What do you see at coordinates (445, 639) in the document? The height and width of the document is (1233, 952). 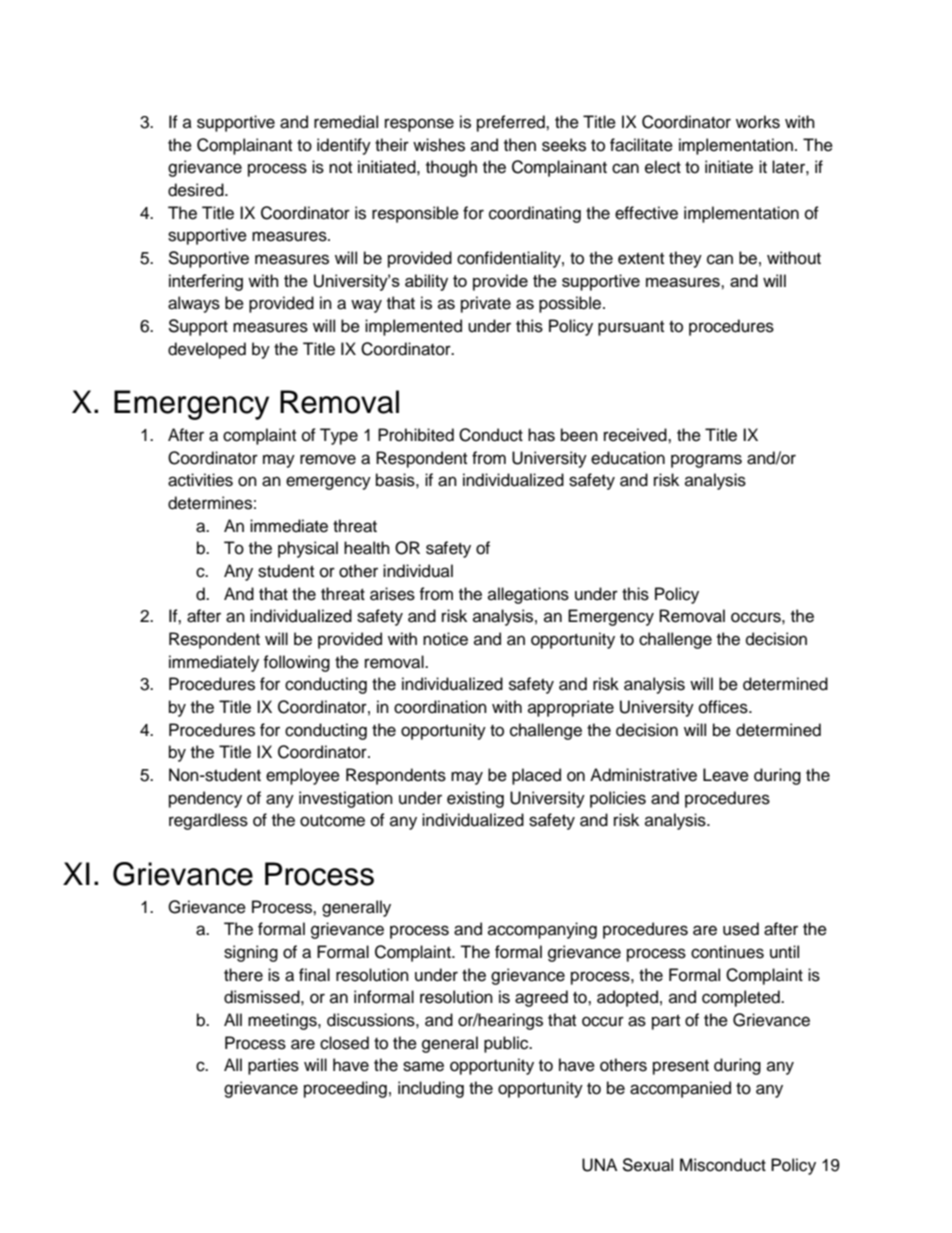 I see `notice` at bounding box center [445, 639].
